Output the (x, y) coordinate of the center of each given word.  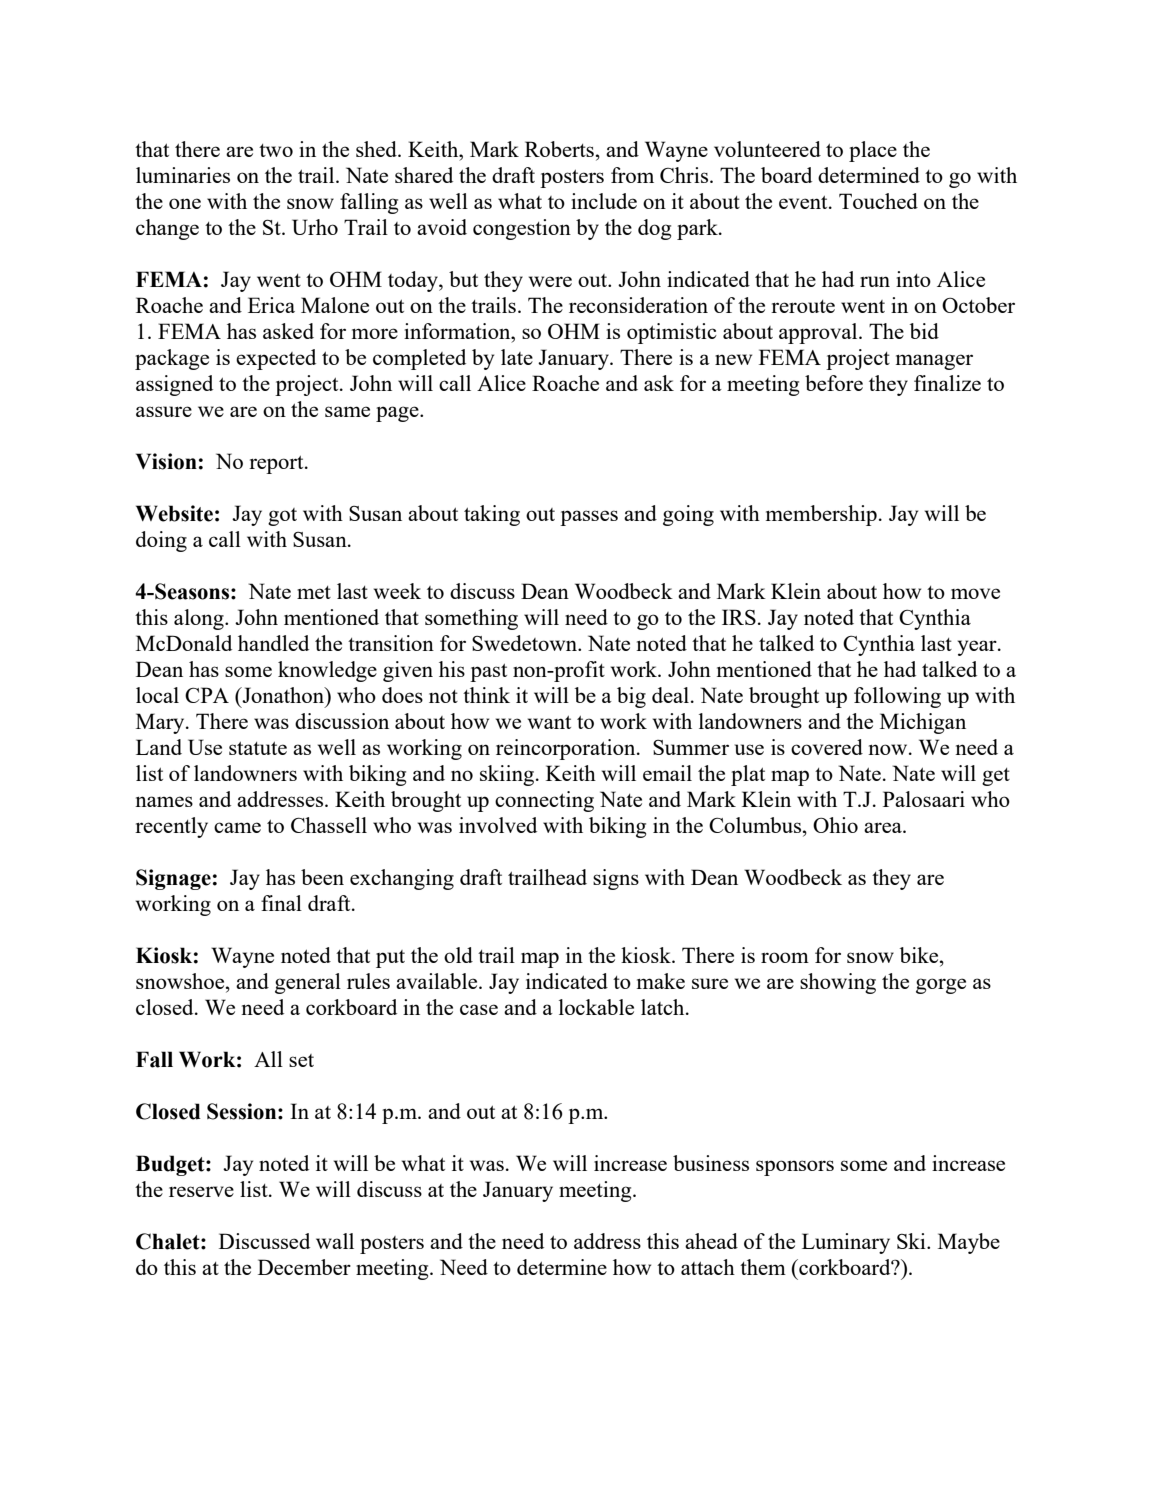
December (304, 1267)
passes (589, 518)
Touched (878, 201)
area (884, 827)
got (282, 517)
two (276, 150)
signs (616, 879)
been (322, 877)
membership (821, 515)
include (604, 201)
